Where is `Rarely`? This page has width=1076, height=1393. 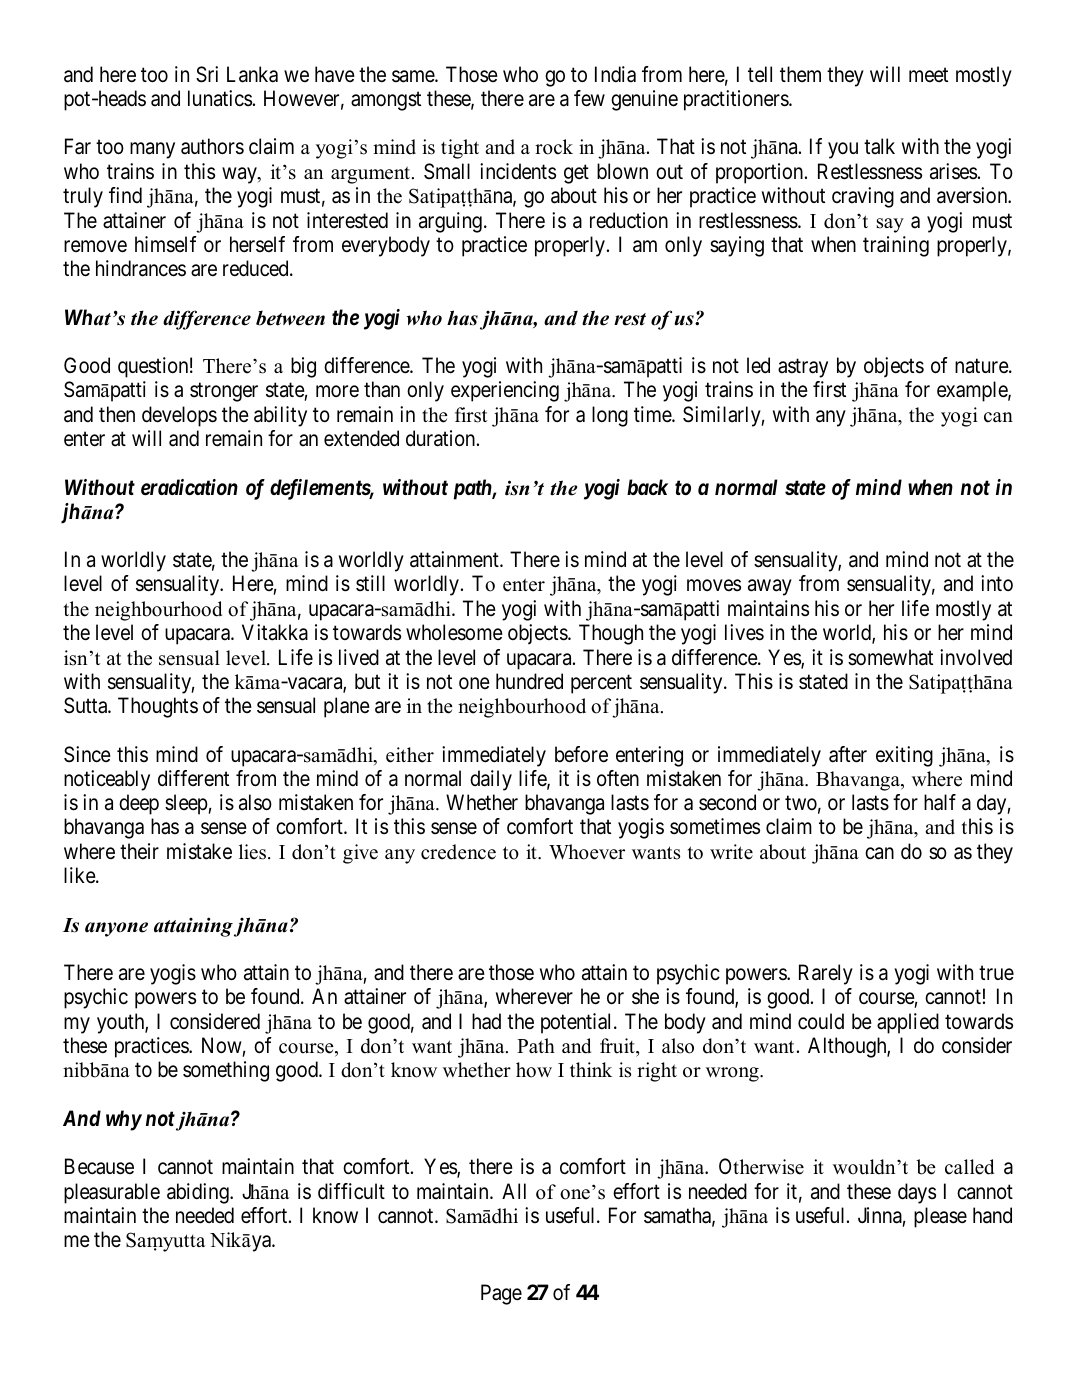
Rarely is located at coordinates (826, 974).
